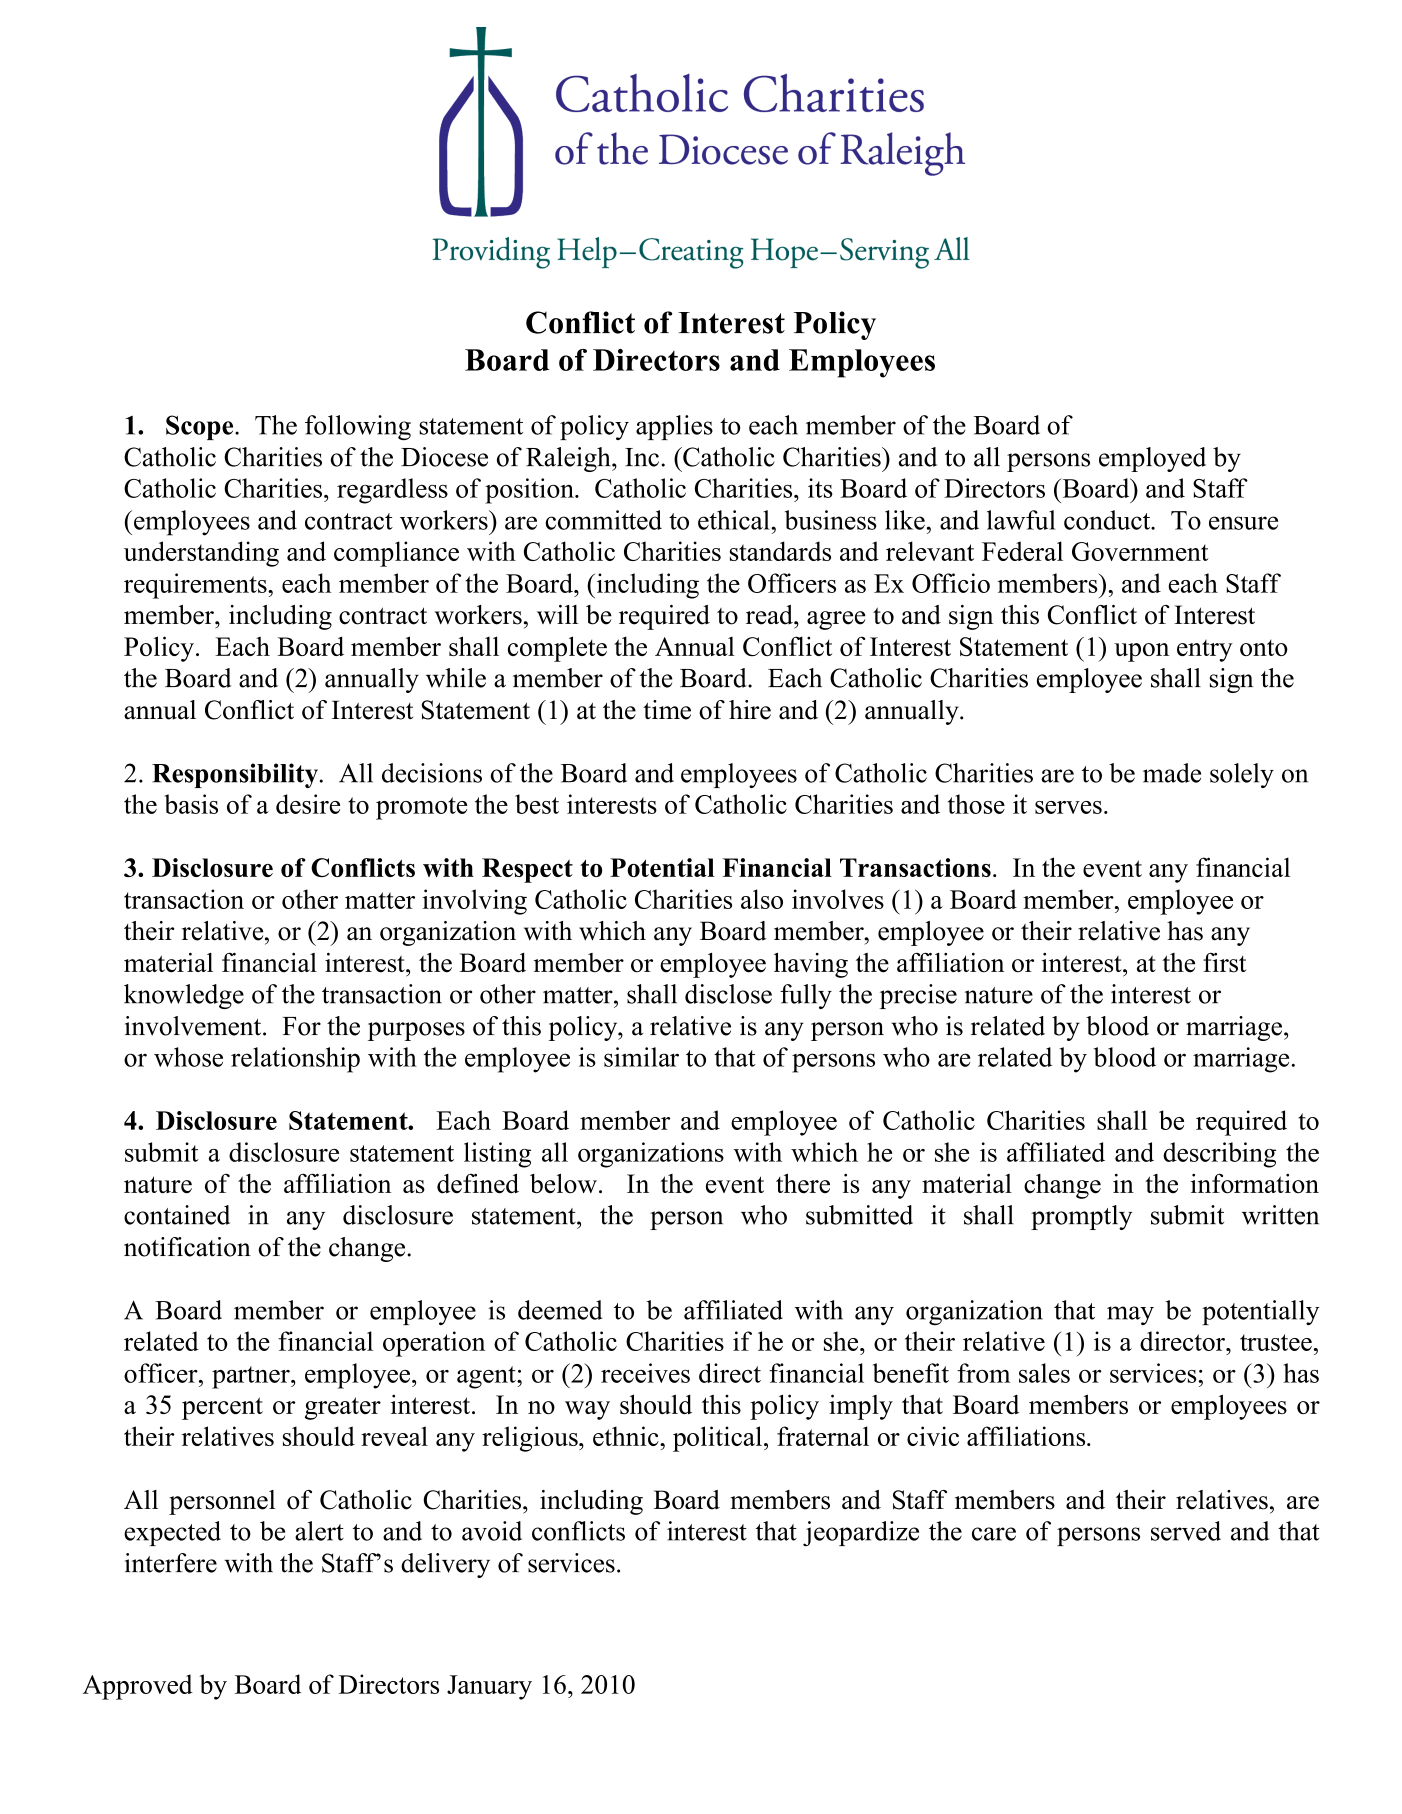  What do you see at coordinates (201, 427) in the screenshot?
I see `Scope` at bounding box center [201, 427].
